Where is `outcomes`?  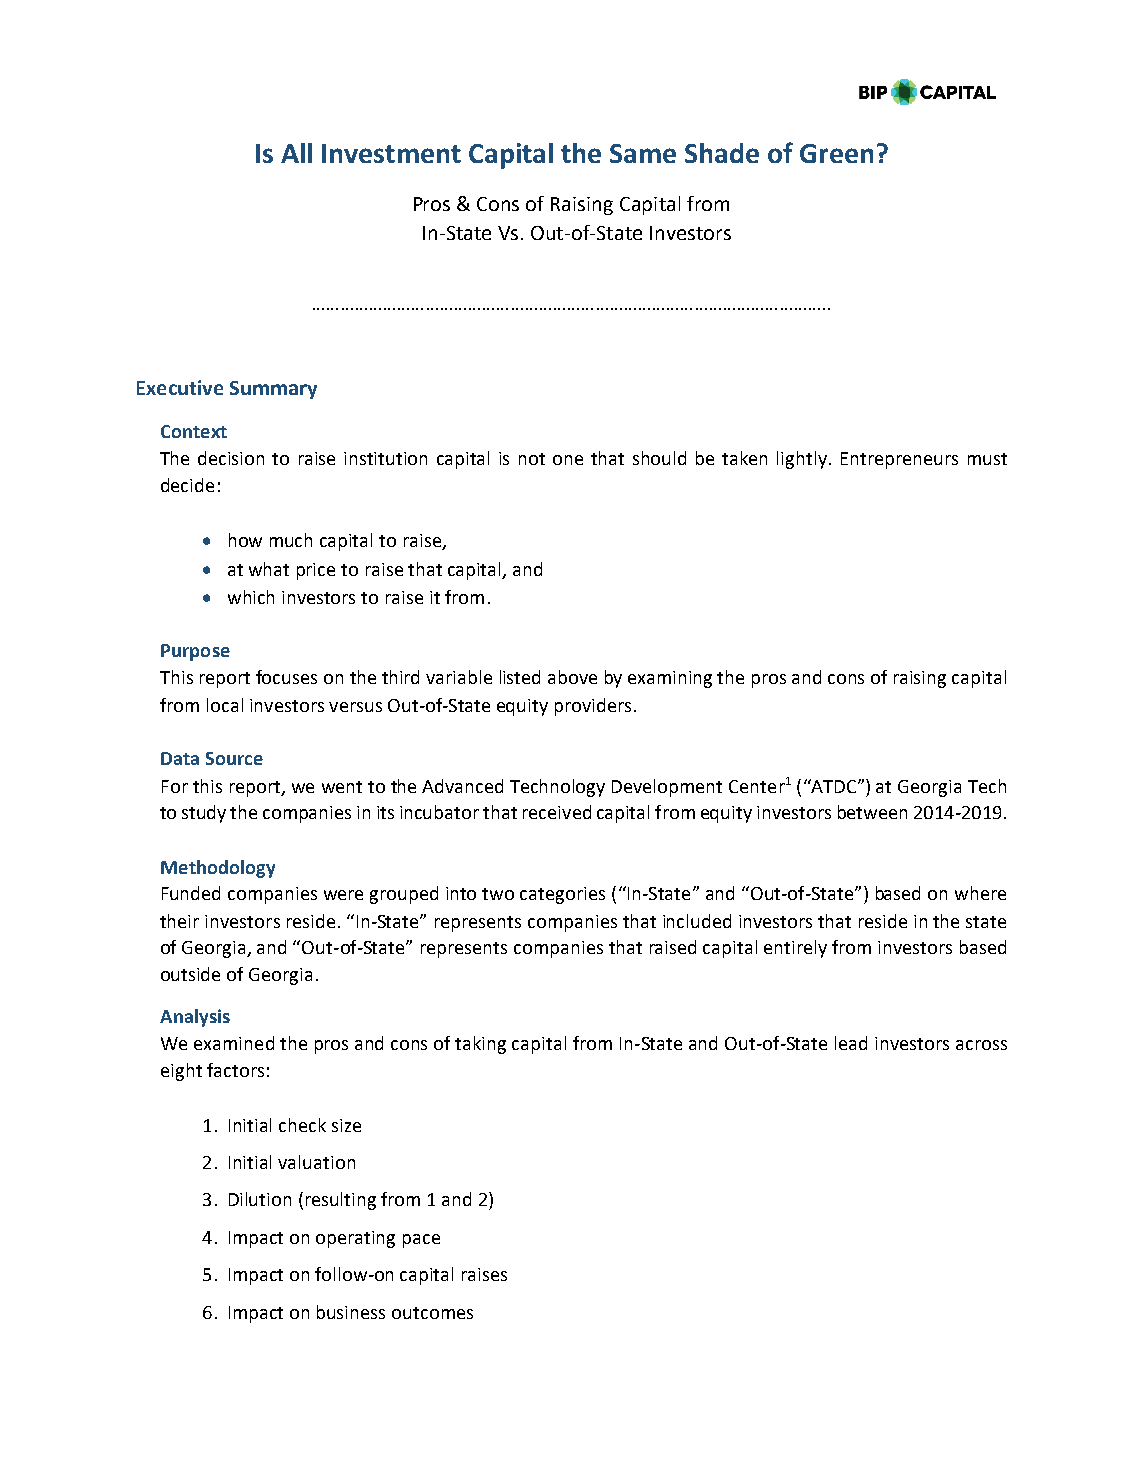 outcomes is located at coordinates (432, 1313).
